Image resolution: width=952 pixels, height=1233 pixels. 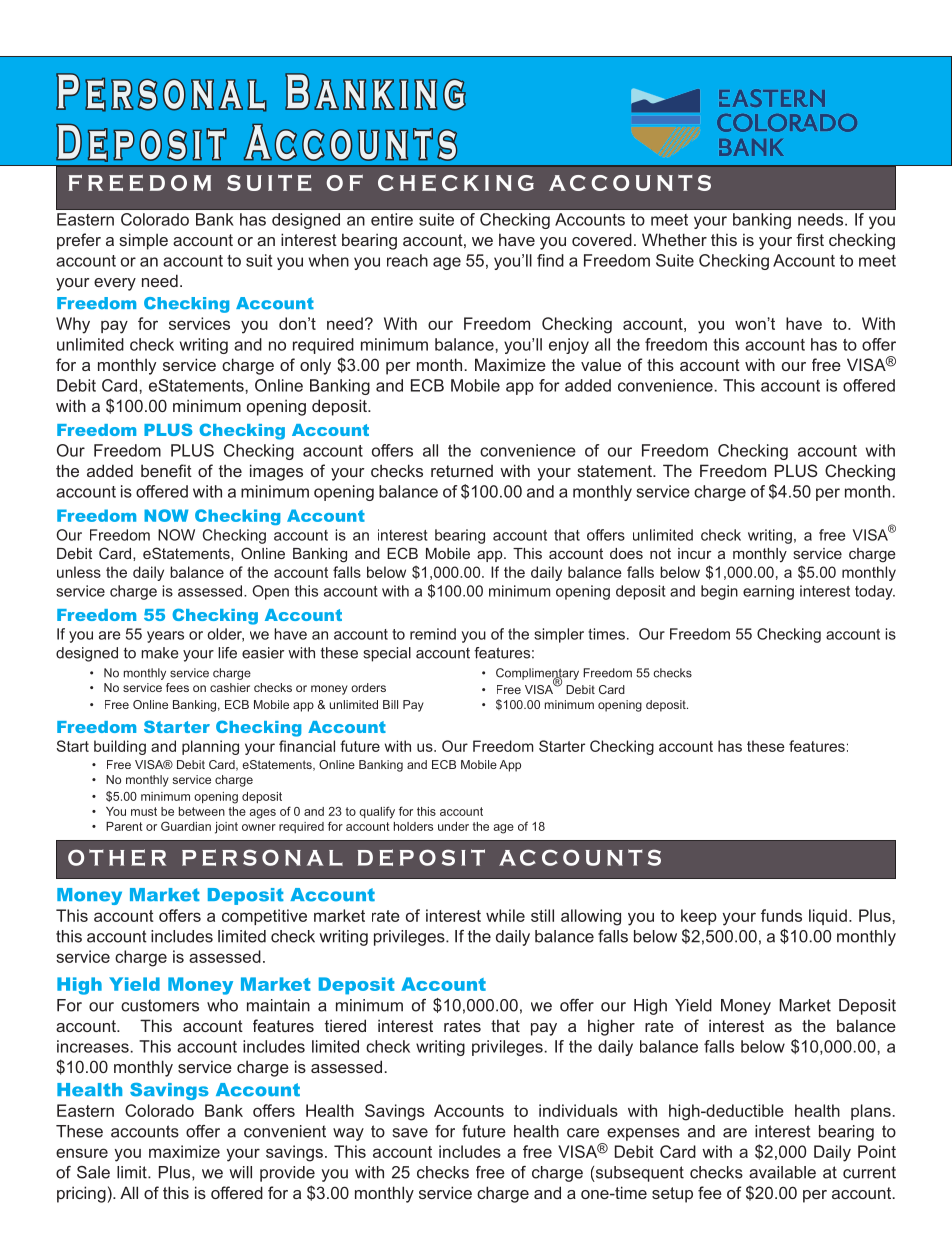 I want to click on fees, so click(x=177, y=687).
